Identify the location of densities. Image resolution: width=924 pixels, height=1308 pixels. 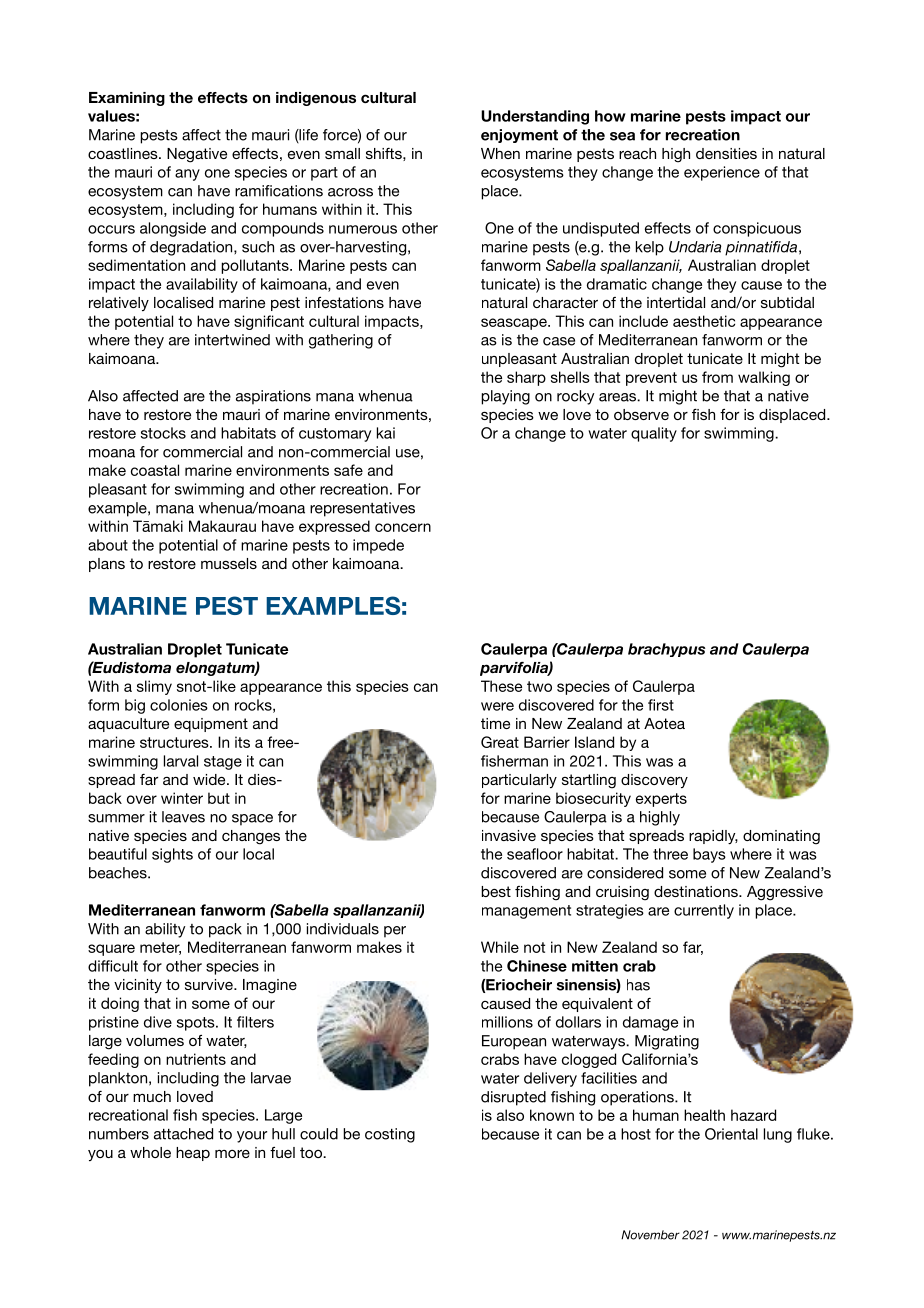
(726, 153).
